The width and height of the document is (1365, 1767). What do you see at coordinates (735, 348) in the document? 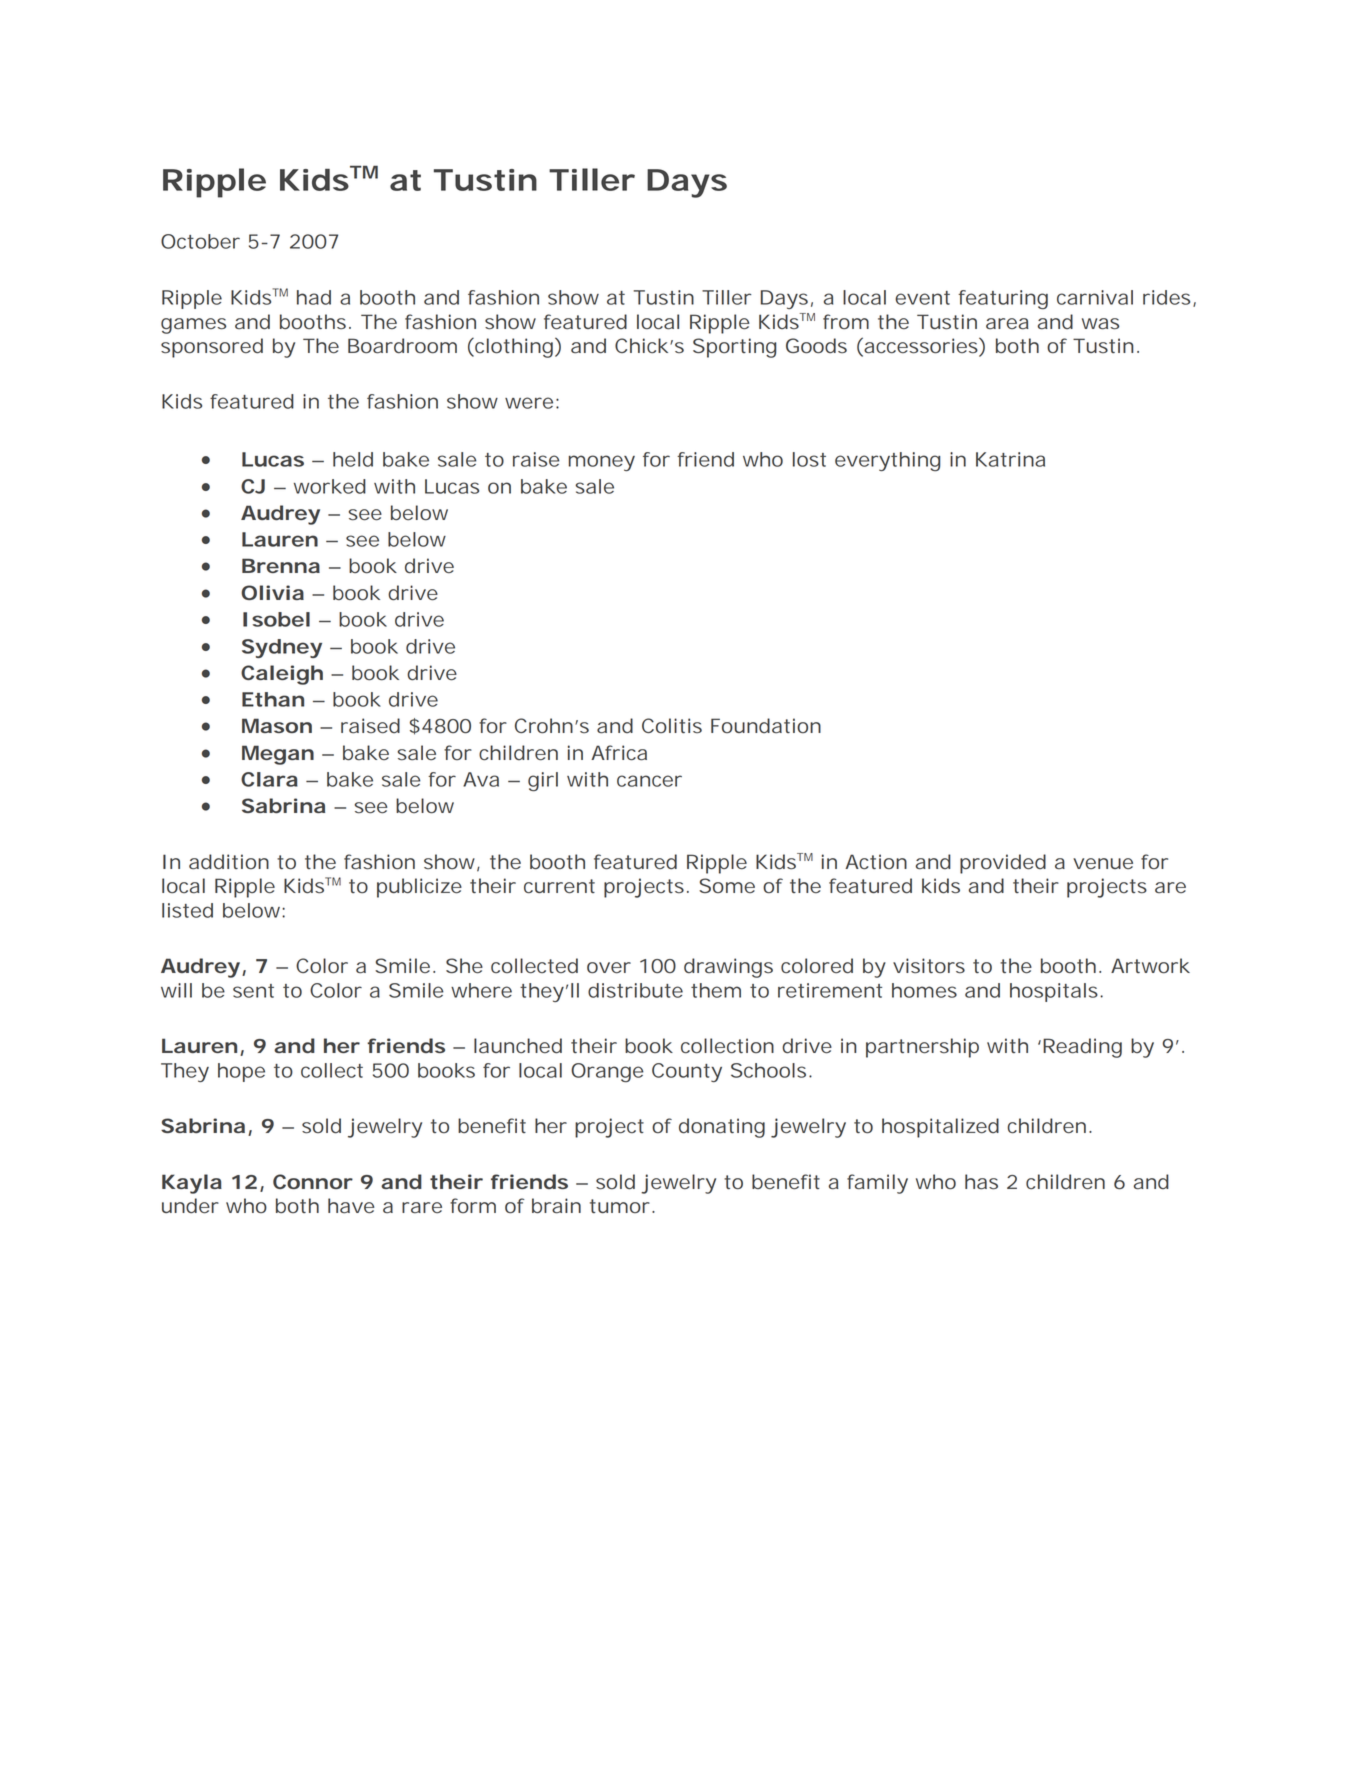
I see `Sporting` at bounding box center [735, 348].
